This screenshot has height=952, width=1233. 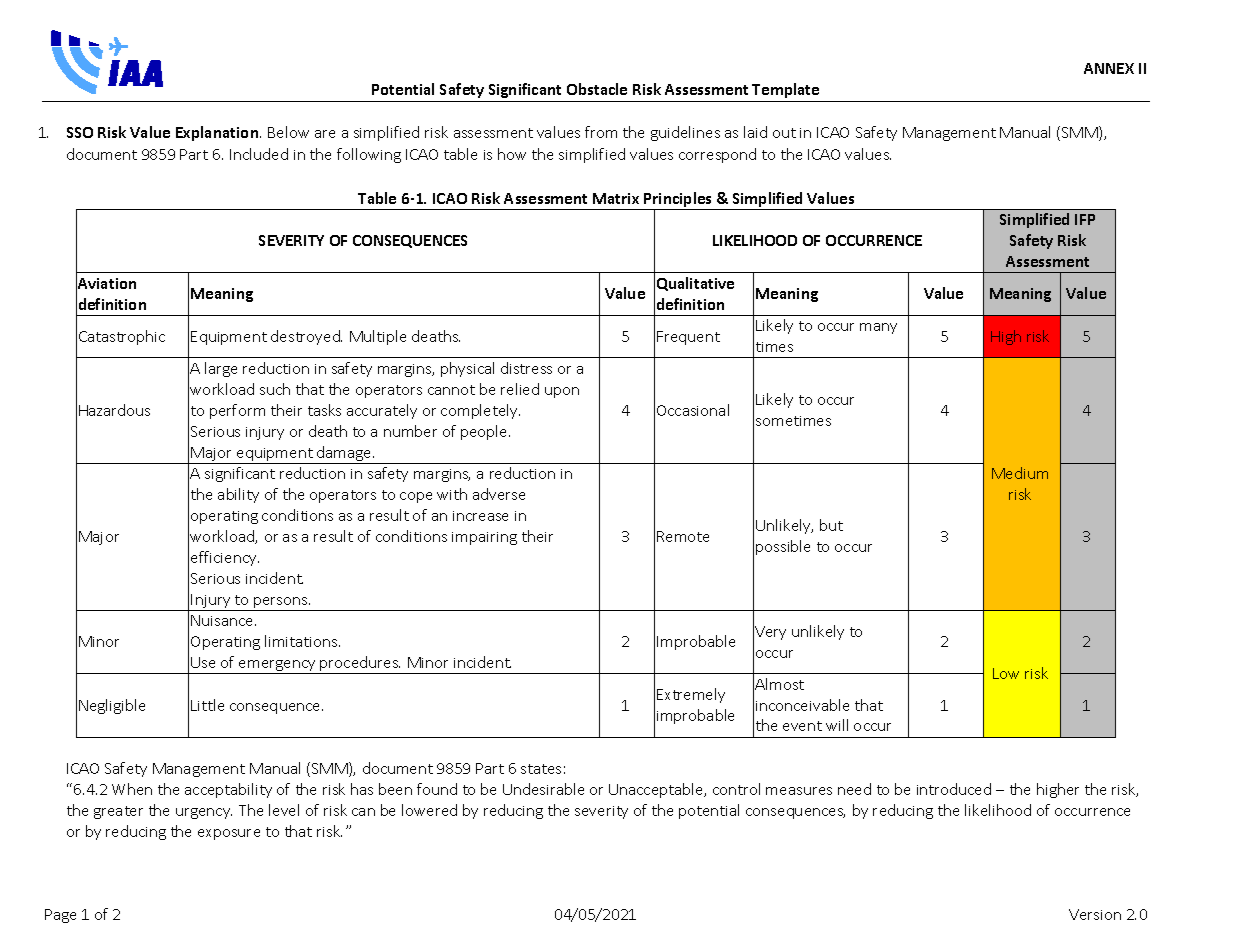 I want to click on many, so click(x=878, y=328).
